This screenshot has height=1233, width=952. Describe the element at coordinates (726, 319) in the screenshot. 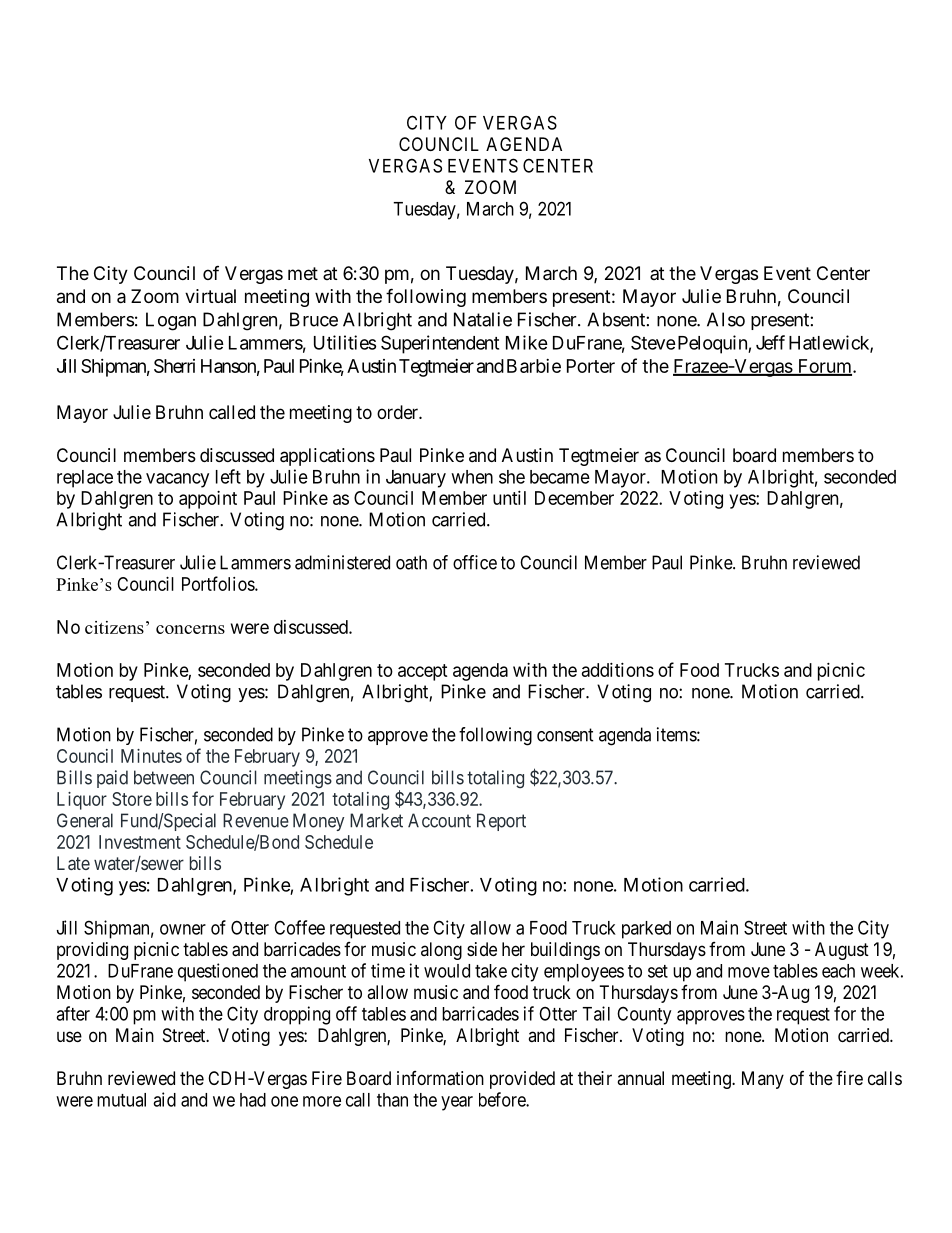

I see `Also` at that location.
